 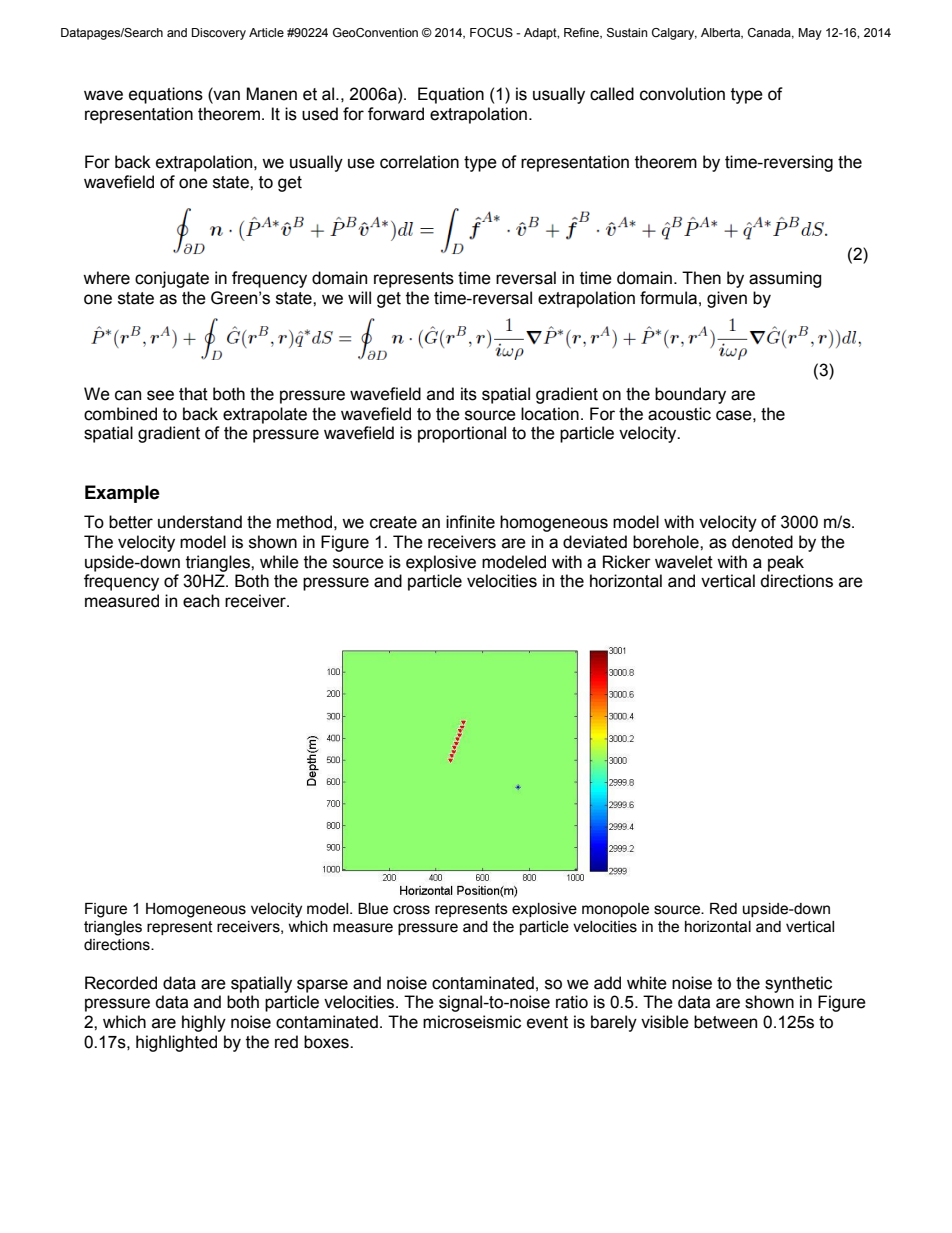 I want to click on convolution, so click(x=682, y=94).
